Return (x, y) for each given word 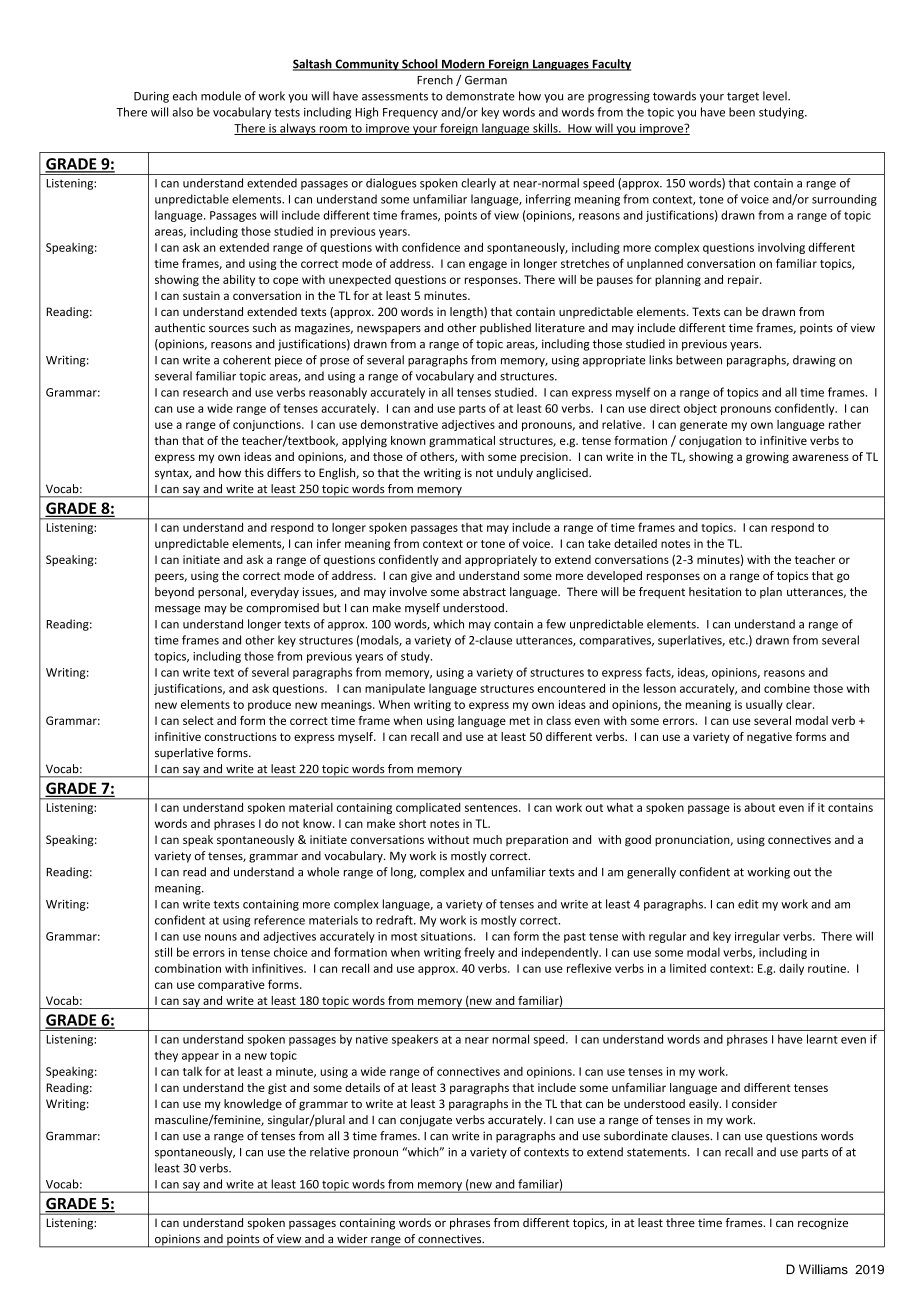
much (487, 839)
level (776, 96)
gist (277, 1089)
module (221, 96)
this (254, 472)
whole (323, 872)
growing (767, 458)
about (760, 807)
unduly (515, 474)
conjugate (426, 1121)
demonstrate (480, 96)
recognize (823, 1224)
